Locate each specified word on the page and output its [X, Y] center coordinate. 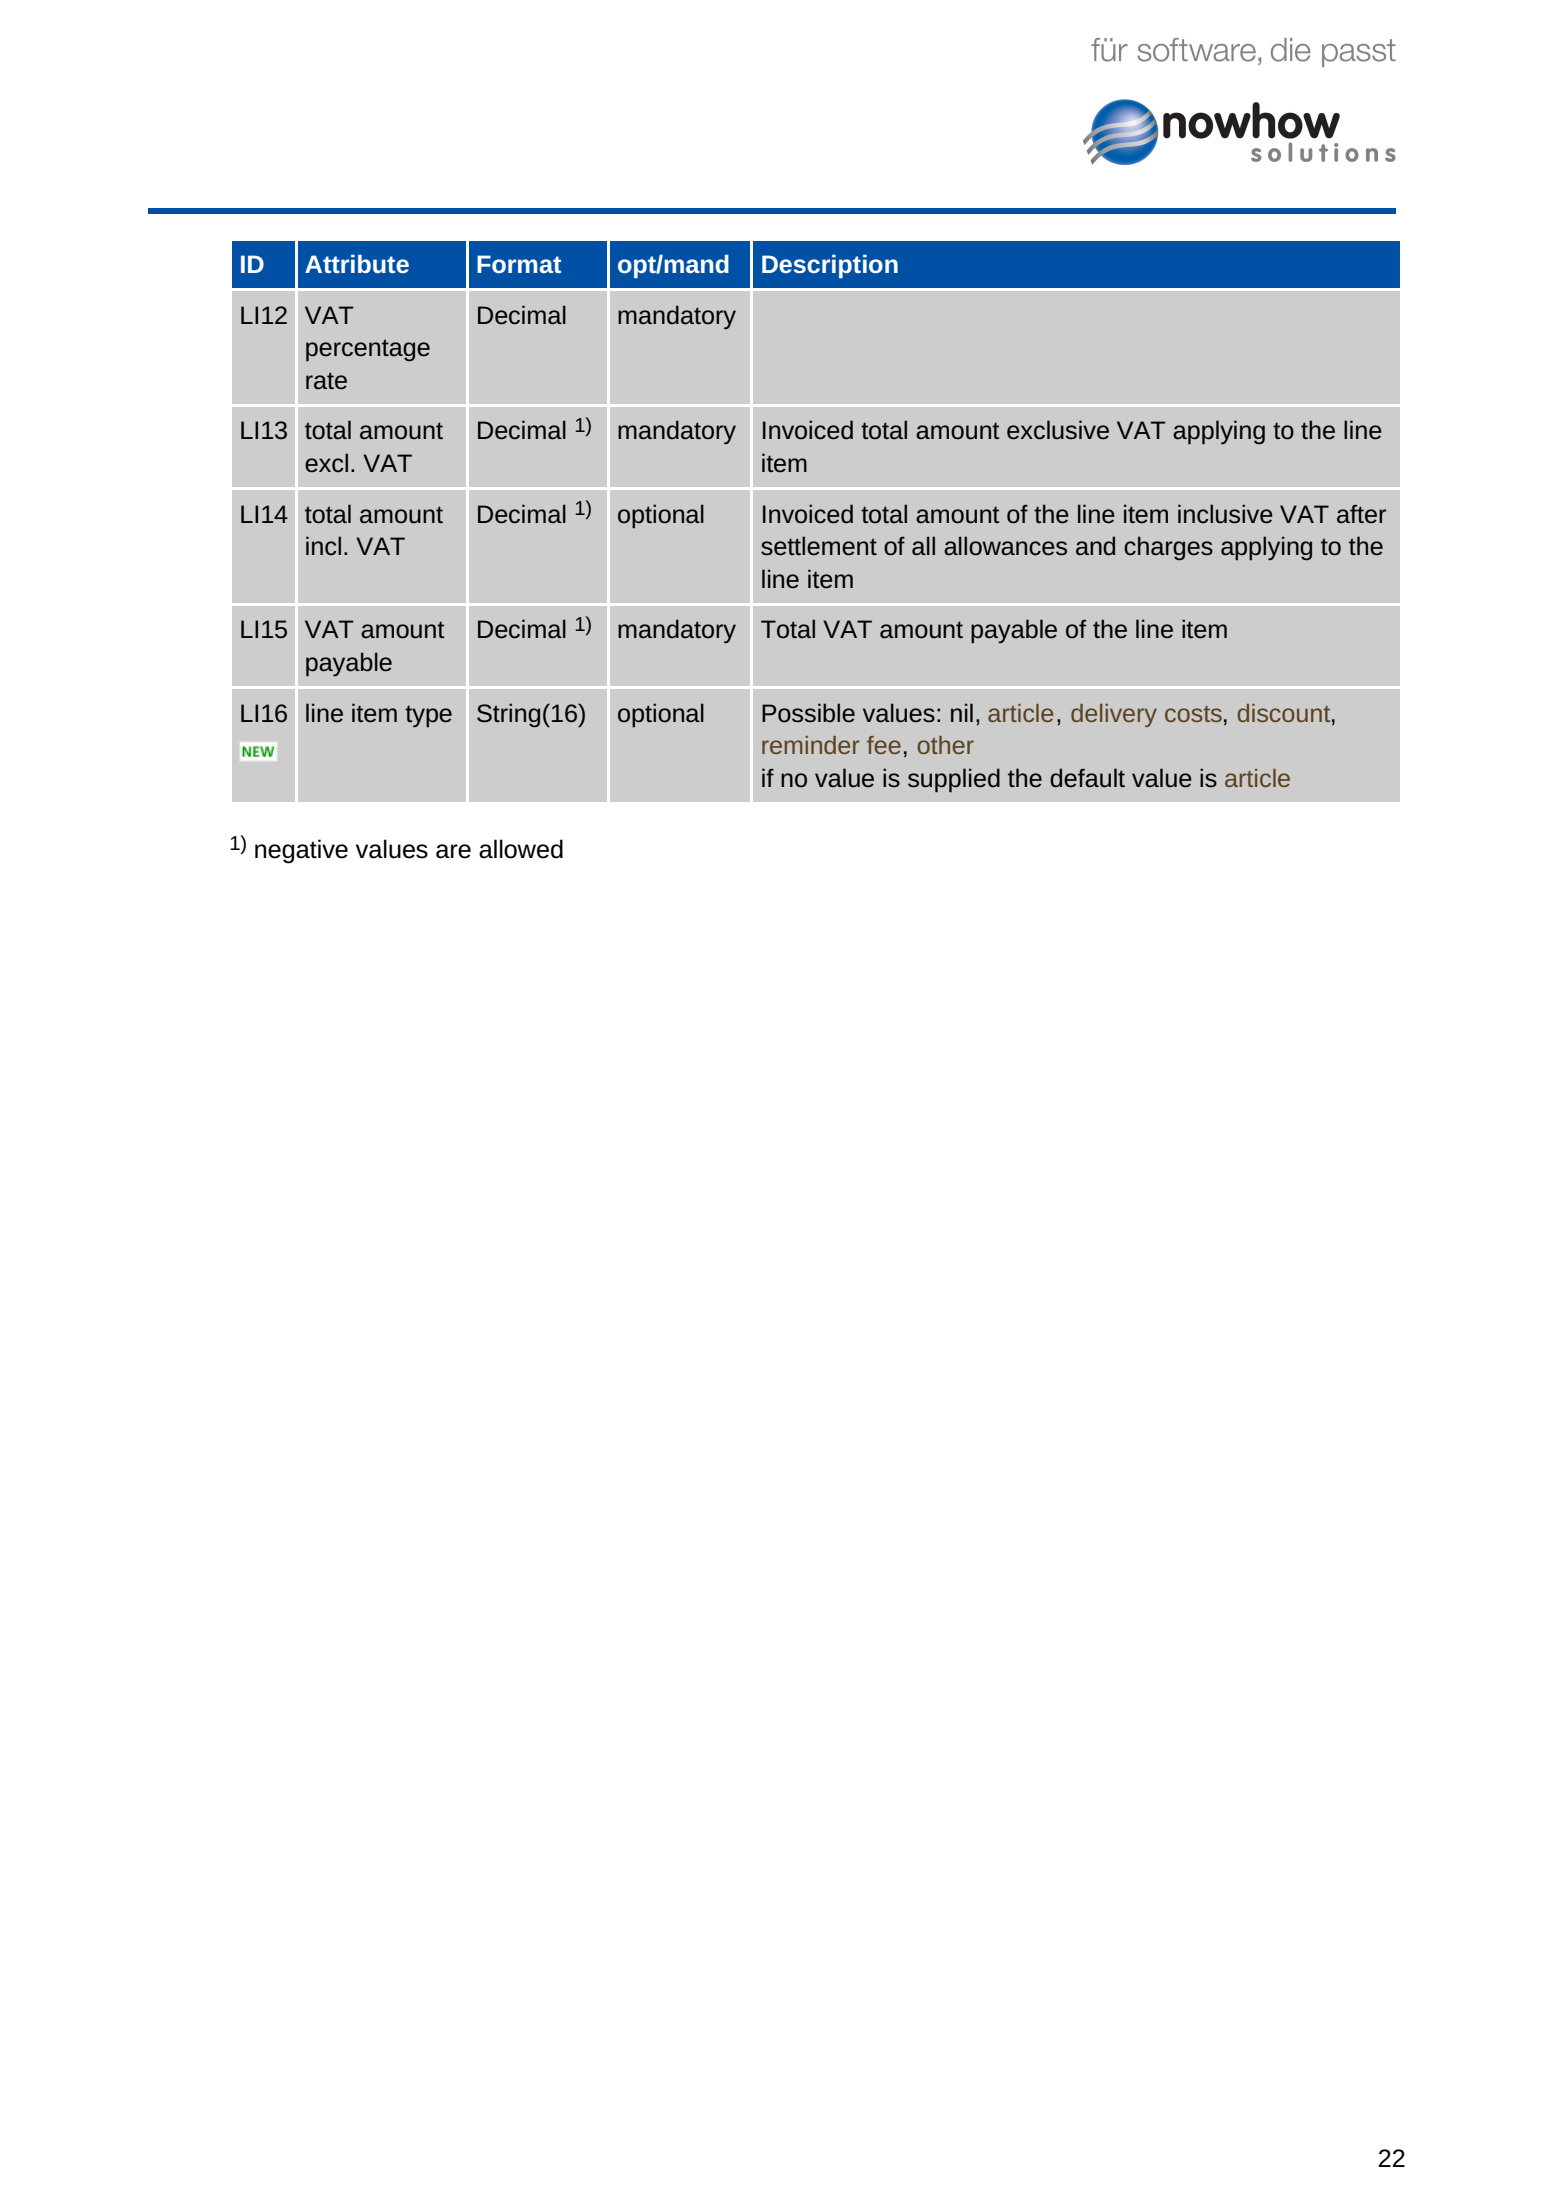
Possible [808, 713]
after [1361, 514]
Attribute [357, 263]
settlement [819, 546]
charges [1168, 548]
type [428, 716]
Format [519, 264]
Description [830, 266]
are [453, 851]
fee [884, 745]
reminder [811, 745]
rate [326, 381]
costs [1193, 714]
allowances [1005, 546]
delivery [1114, 715]
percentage [368, 350]
